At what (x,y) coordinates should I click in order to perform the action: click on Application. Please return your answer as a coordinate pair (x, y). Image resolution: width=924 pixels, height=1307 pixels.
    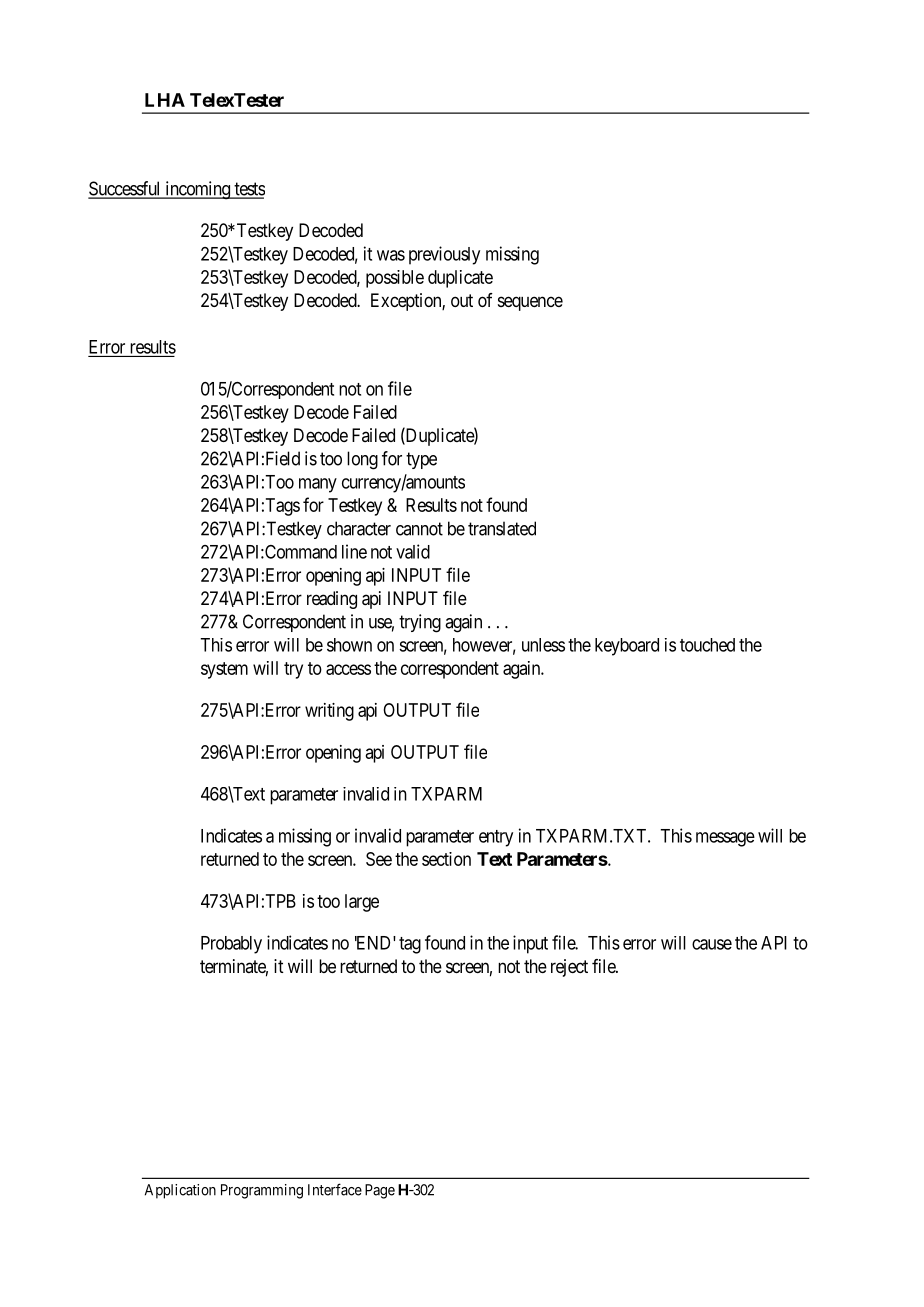
    Looking at the image, I should click on (180, 1191).
